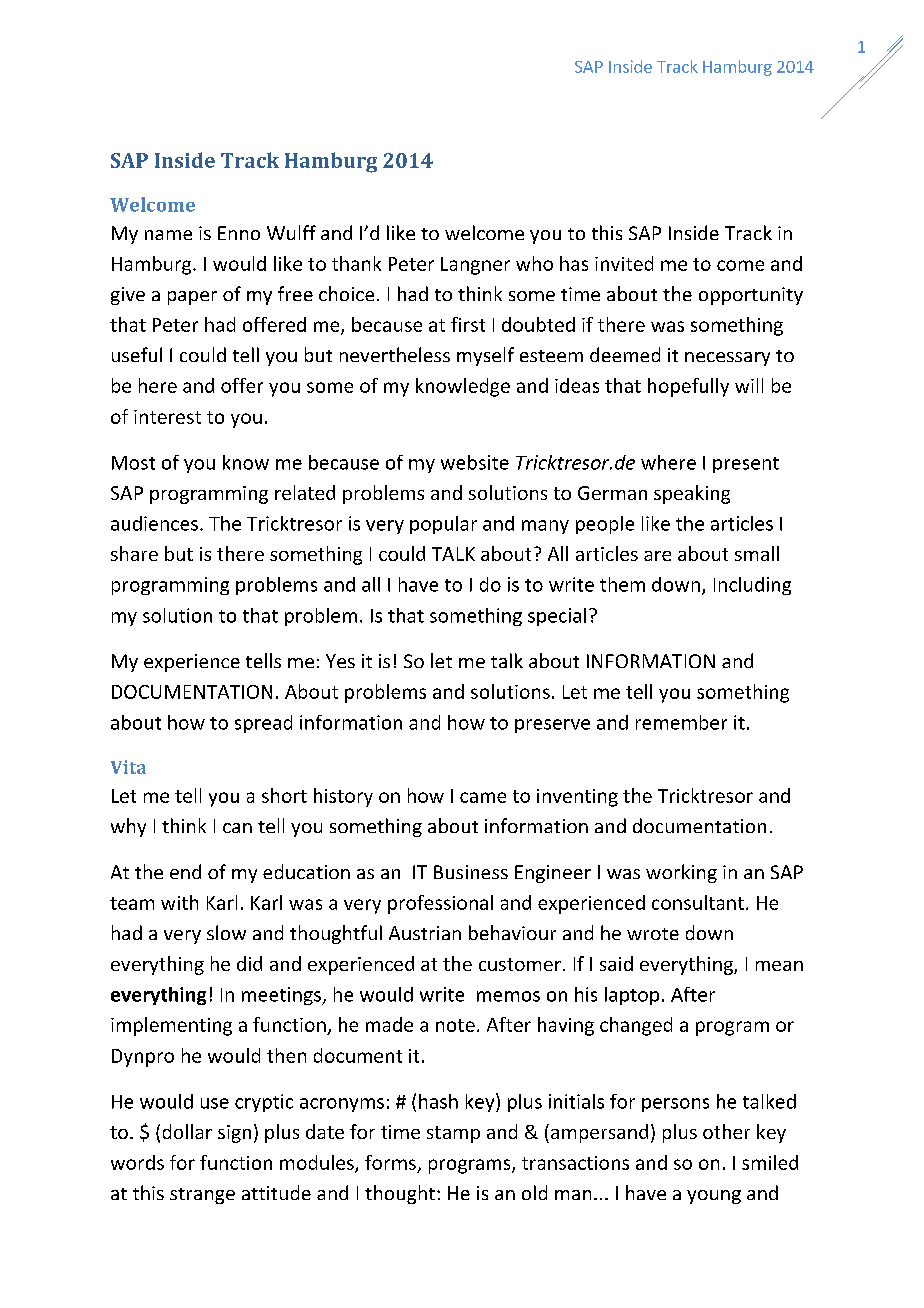  Describe the element at coordinates (692, 494) in the document. I see `speaking` at that location.
